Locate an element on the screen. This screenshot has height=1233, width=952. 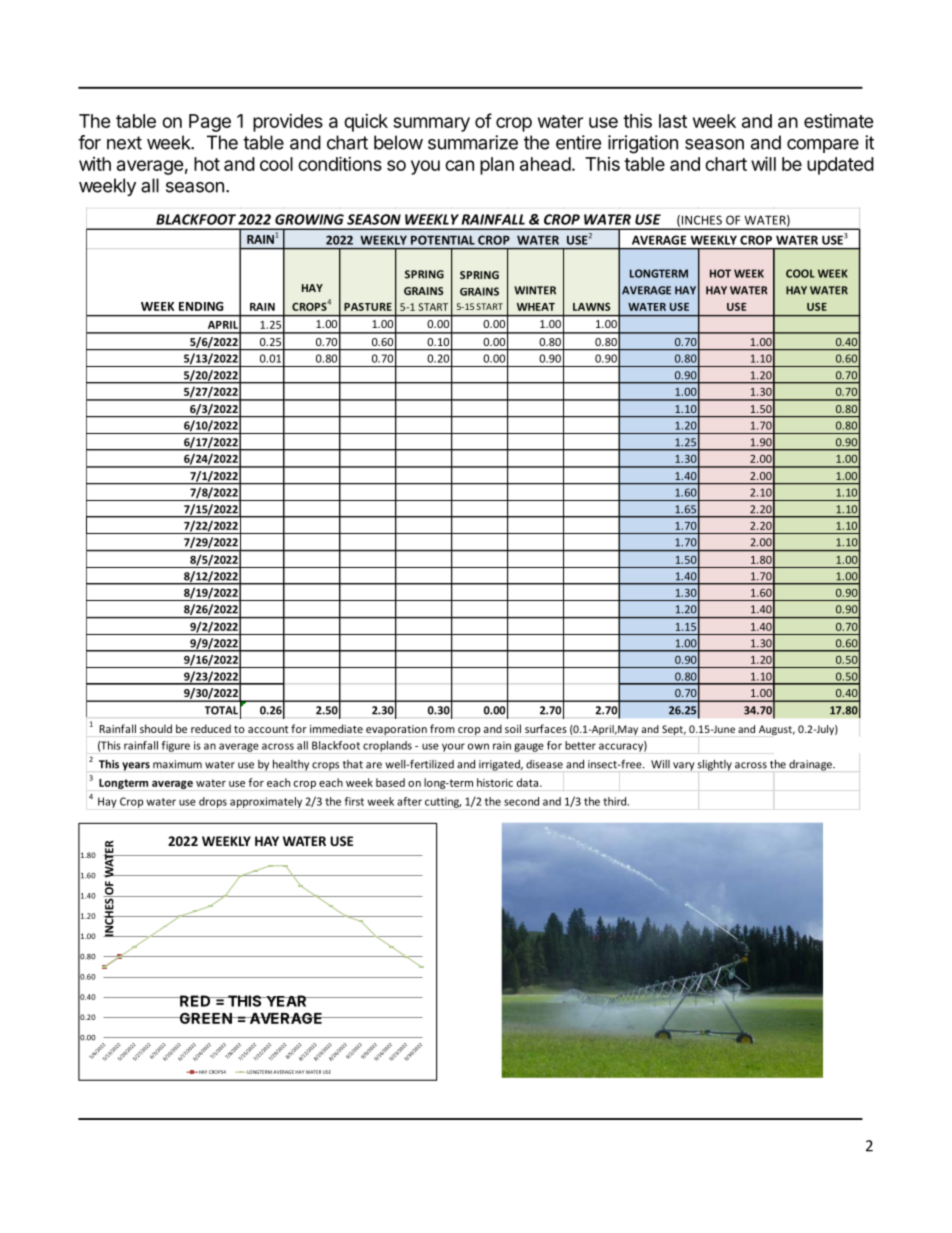
data is located at coordinates (527, 782).
